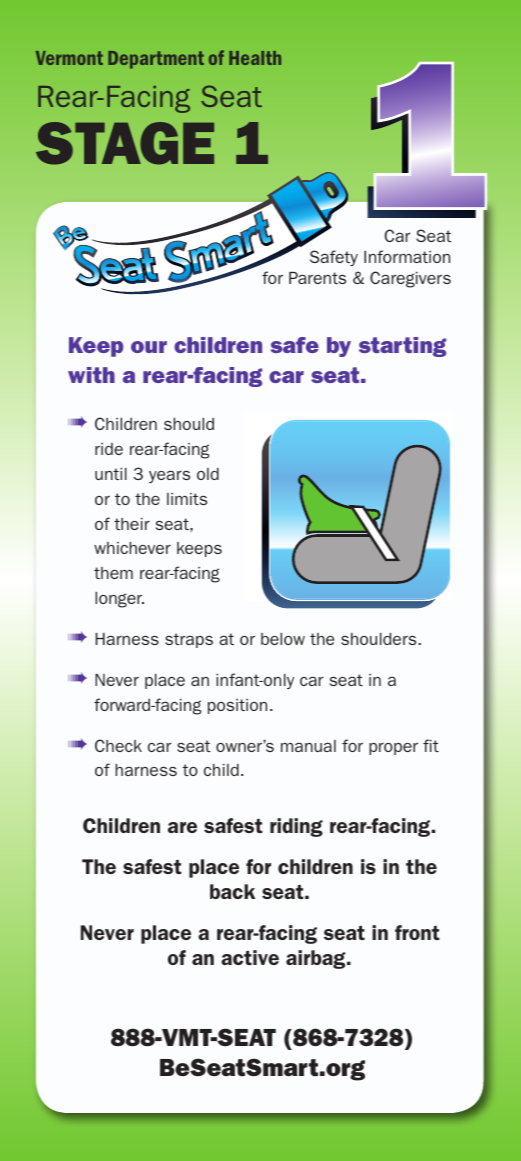 Image resolution: width=521 pixels, height=1161 pixels. I want to click on their, so click(132, 524).
